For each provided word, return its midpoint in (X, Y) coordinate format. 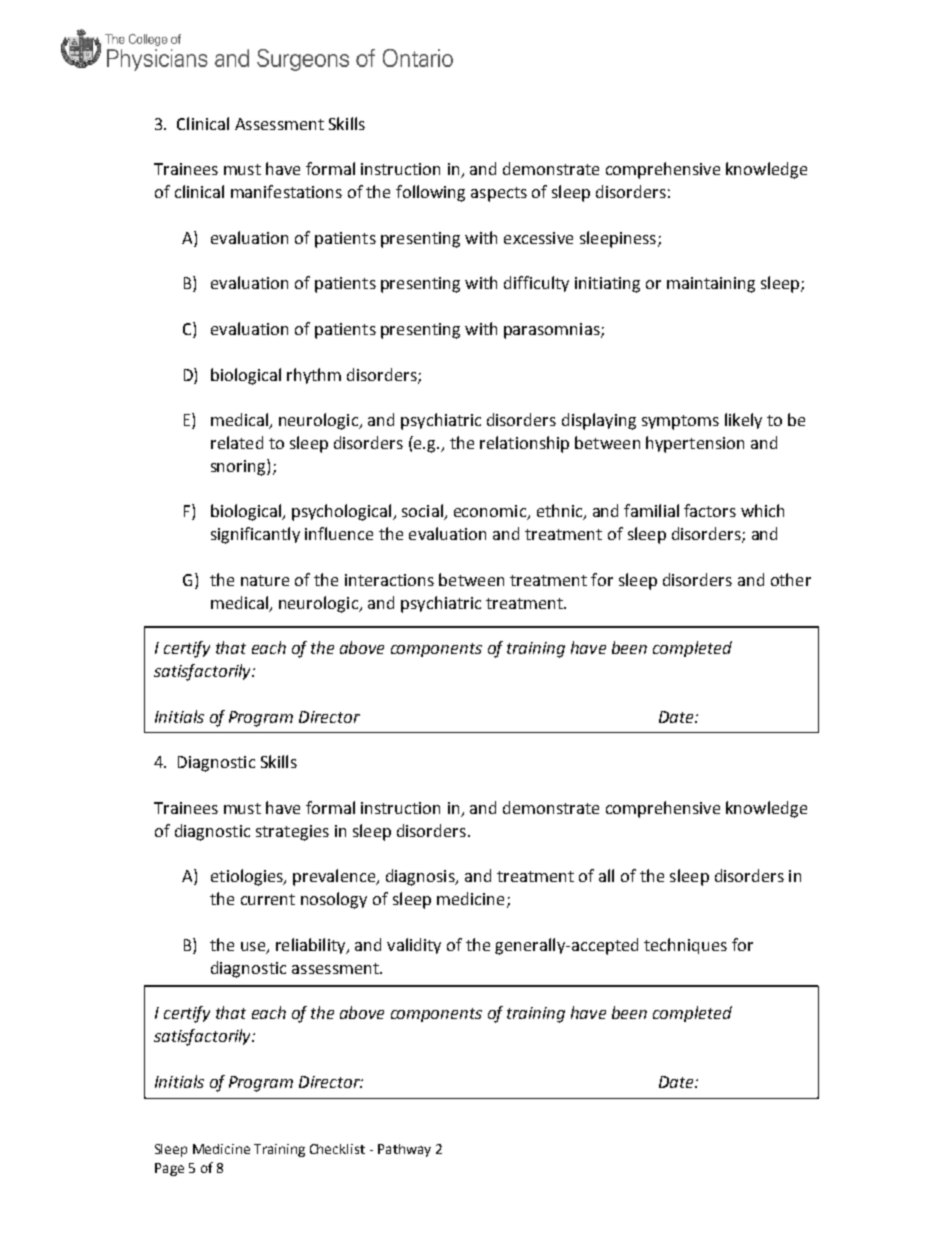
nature (265, 580)
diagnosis (421, 877)
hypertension (695, 444)
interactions (389, 580)
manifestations (286, 191)
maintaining (711, 285)
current (268, 899)
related (237, 442)
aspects (499, 194)
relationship (524, 444)
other (791, 579)
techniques (685, 946)
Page (169, 1169)
